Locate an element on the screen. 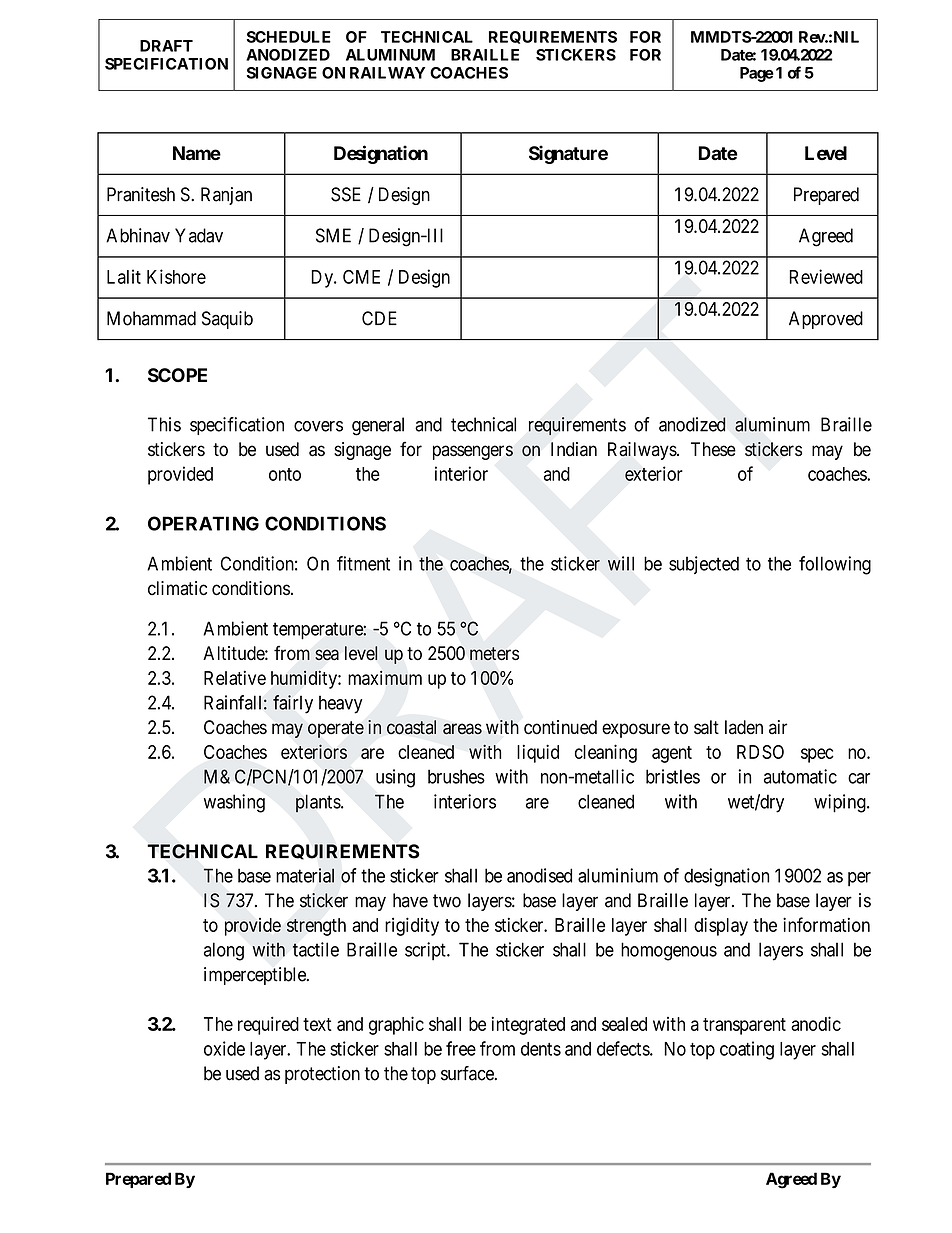 The height and width of the screenshot is (1233, 952). SCHEDULE is located at coordinates (289, 37).
